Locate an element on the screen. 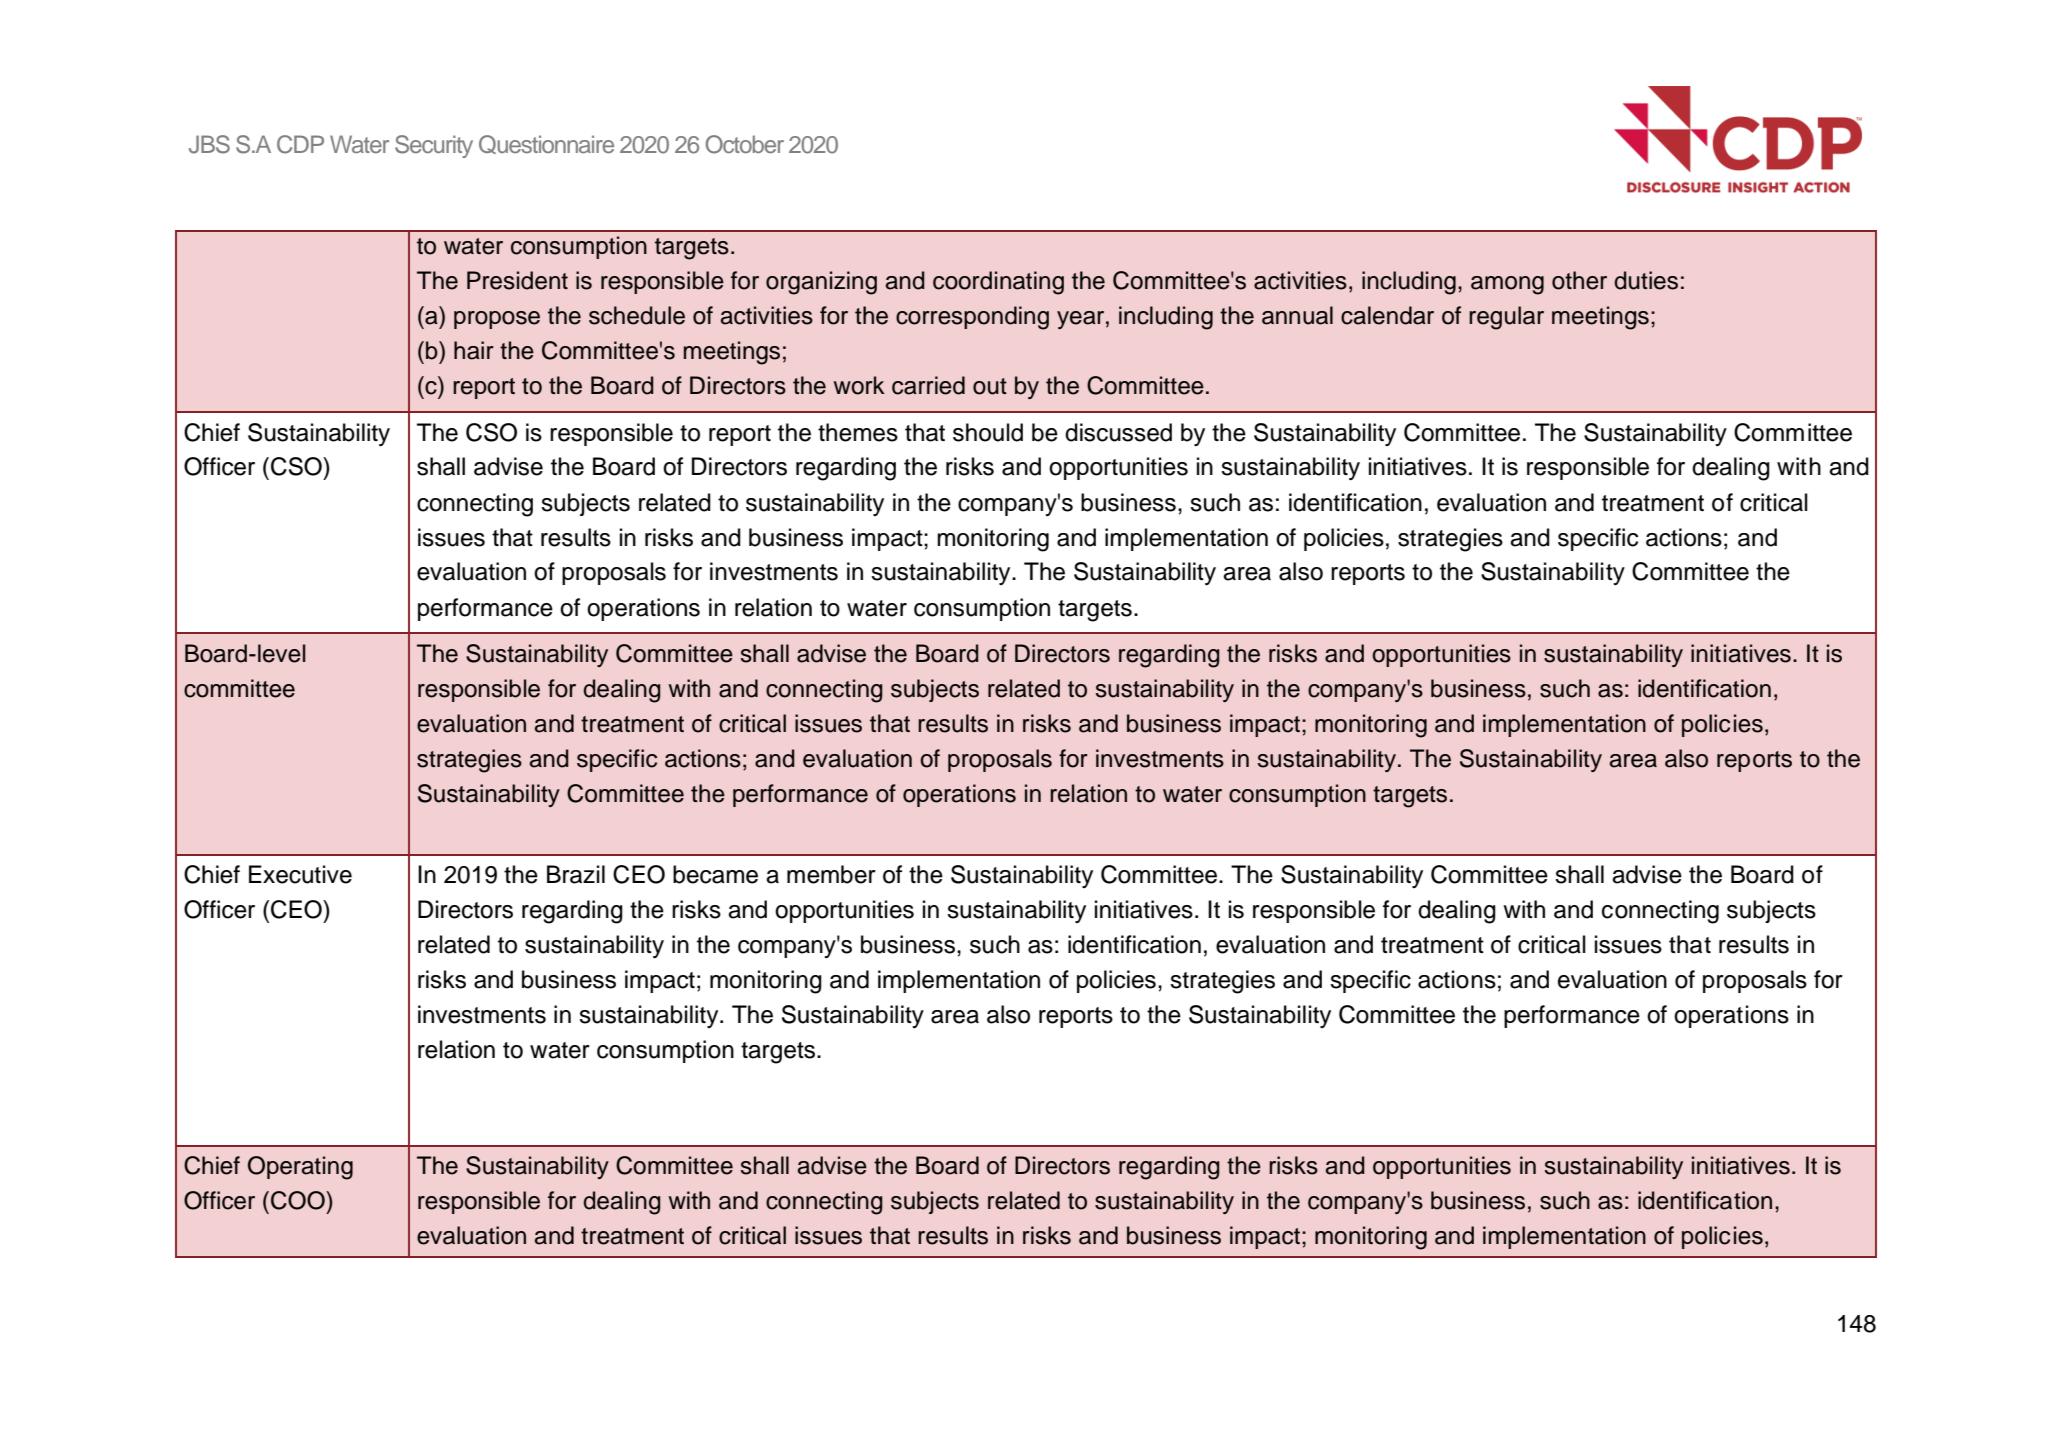  member is located at coordinates (831, 874).
